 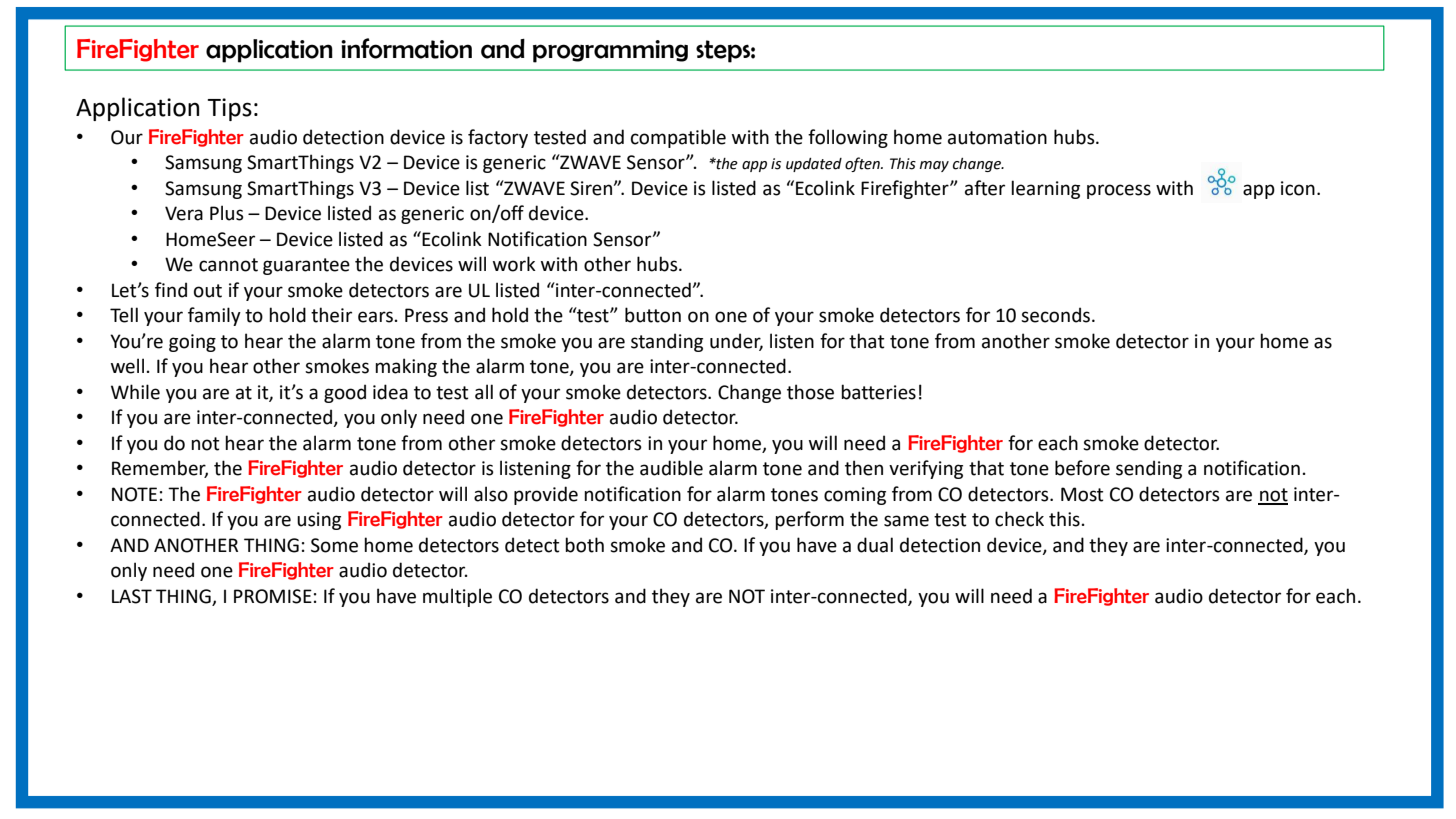 I want to click on PROMISE, so click(x=273, y=596).
